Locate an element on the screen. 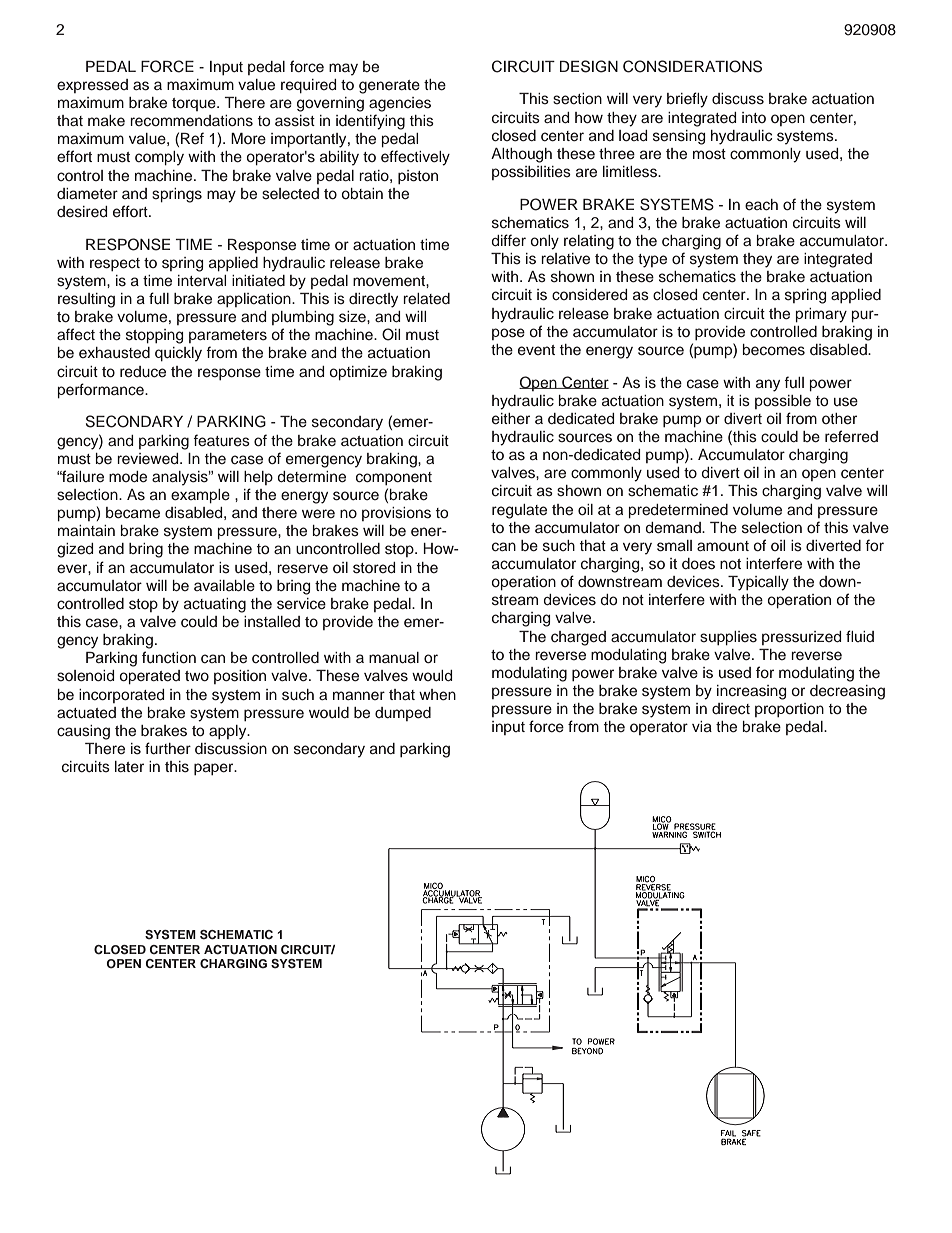 This screenshot has height=1233, width=952. further is located at coordinates (168, 748).
